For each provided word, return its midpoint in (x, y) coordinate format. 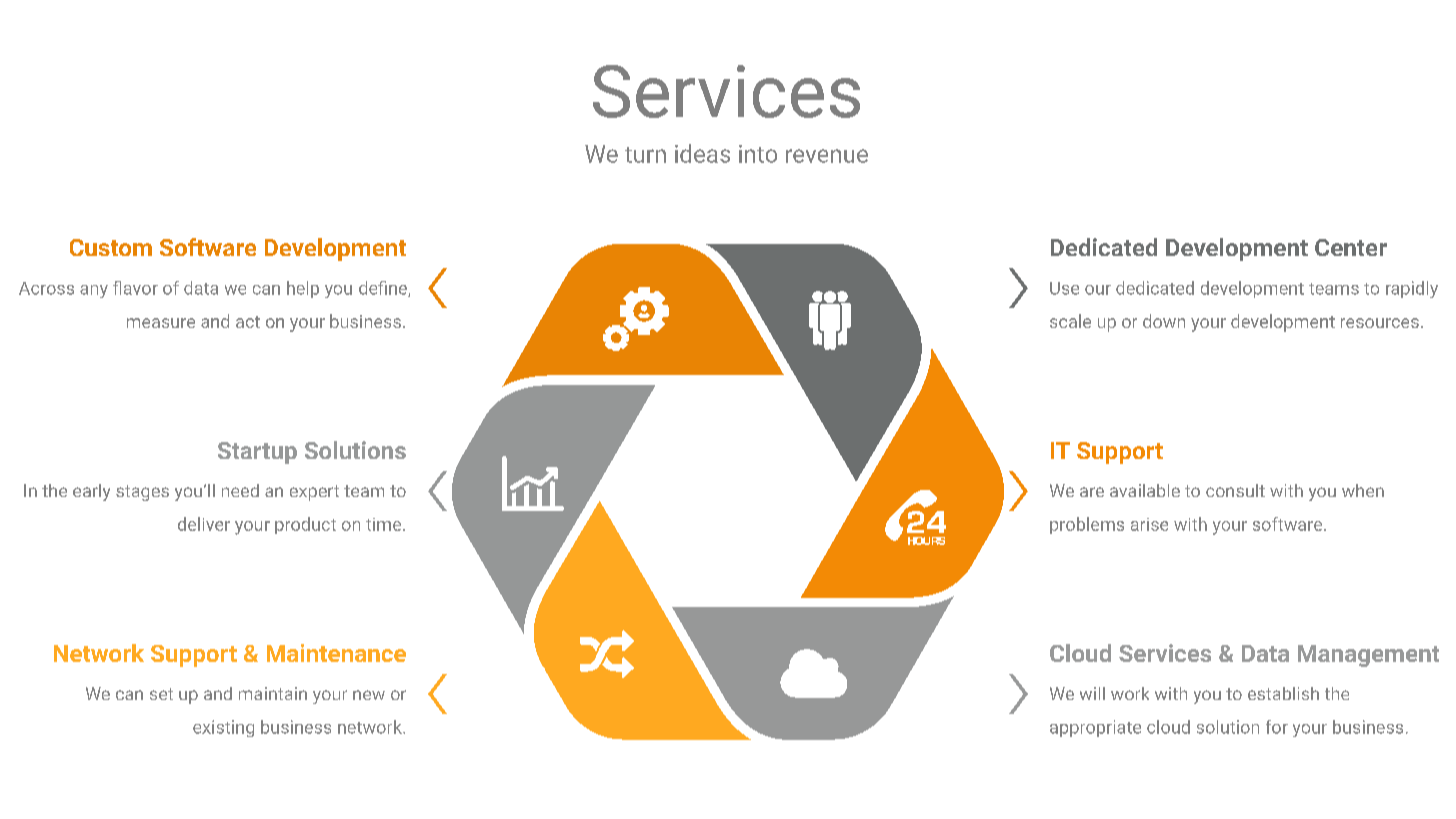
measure (161, 323)
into (758, 154)
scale (1070, 321)
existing (223, 728)
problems (1087, 525)
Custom (111, 247)
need (240, 490)
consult (1235, 490)
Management (1368, 656)
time (385, 524)
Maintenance (336, 653)
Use (1064, 288)
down (1164, 321)
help (303, 289)
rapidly (1412, 289)
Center (1351, 247)
